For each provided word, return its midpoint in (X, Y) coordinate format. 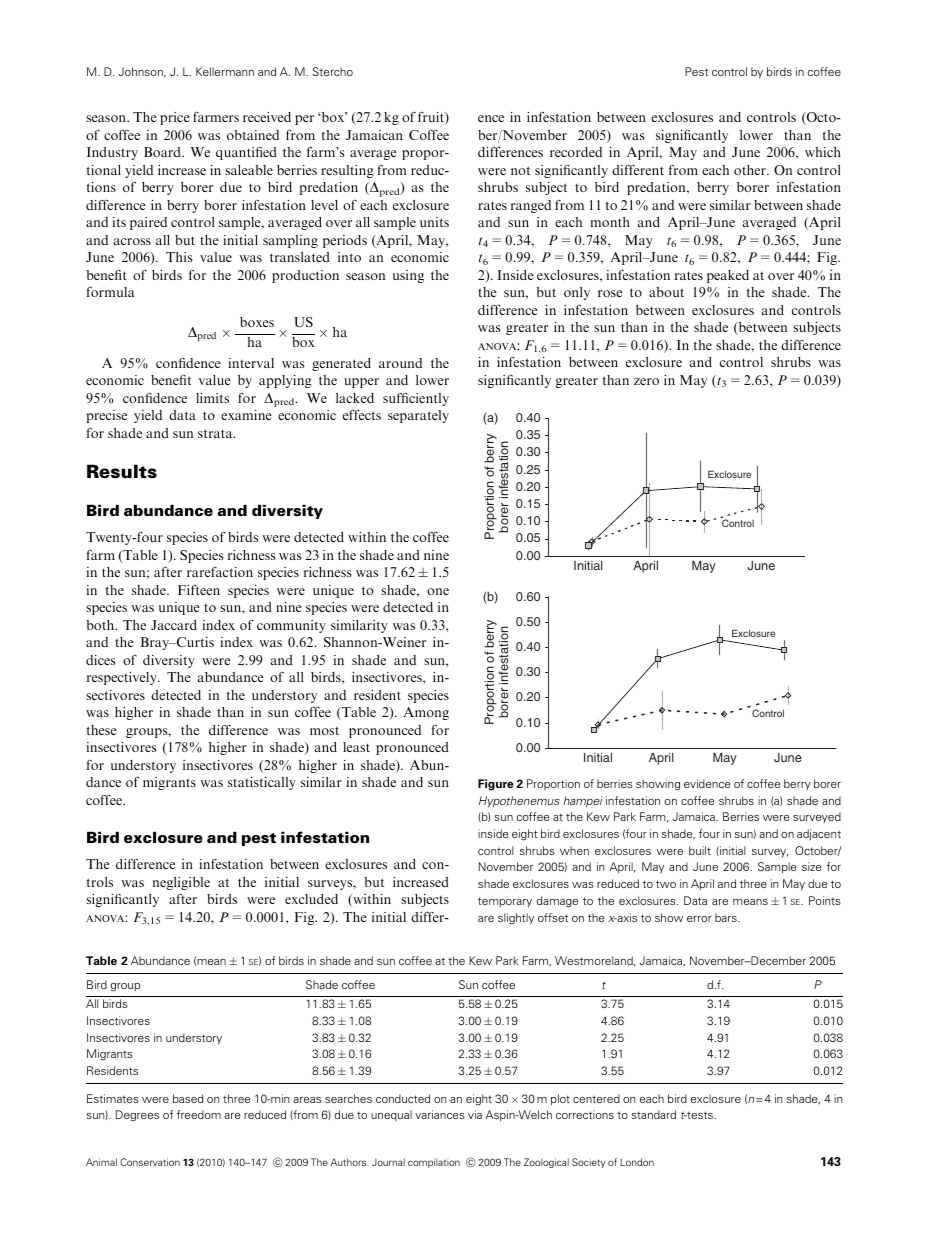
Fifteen (199, 589)
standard (653, 1114)
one (438, 591)
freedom (199, 1114)
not (520, 170)
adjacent (819, 834)
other (751, 170)
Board (164, 152)
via (475, 1114)
